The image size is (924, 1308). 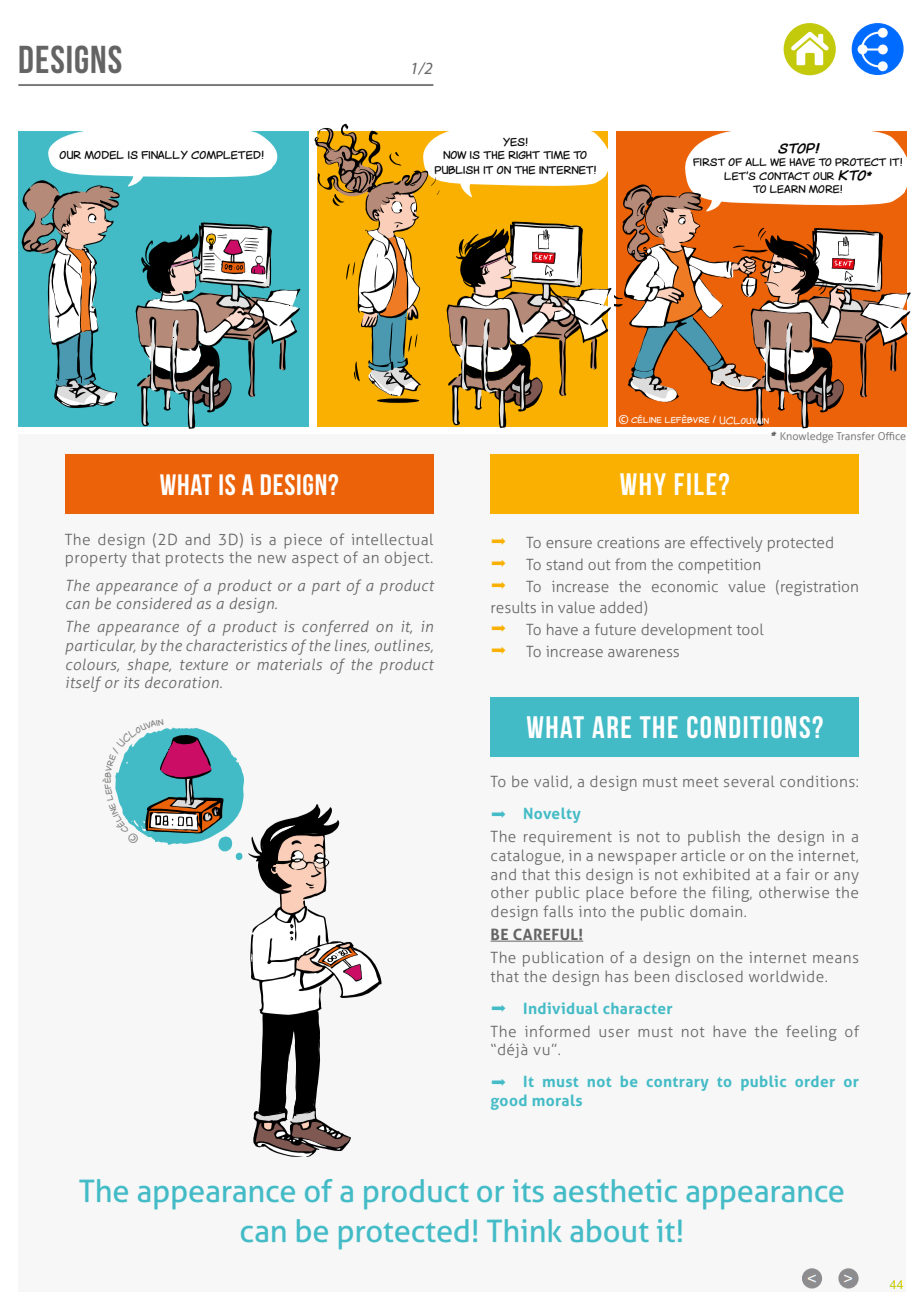 I want to click on Knowledge, so click(x=807, y=437).
